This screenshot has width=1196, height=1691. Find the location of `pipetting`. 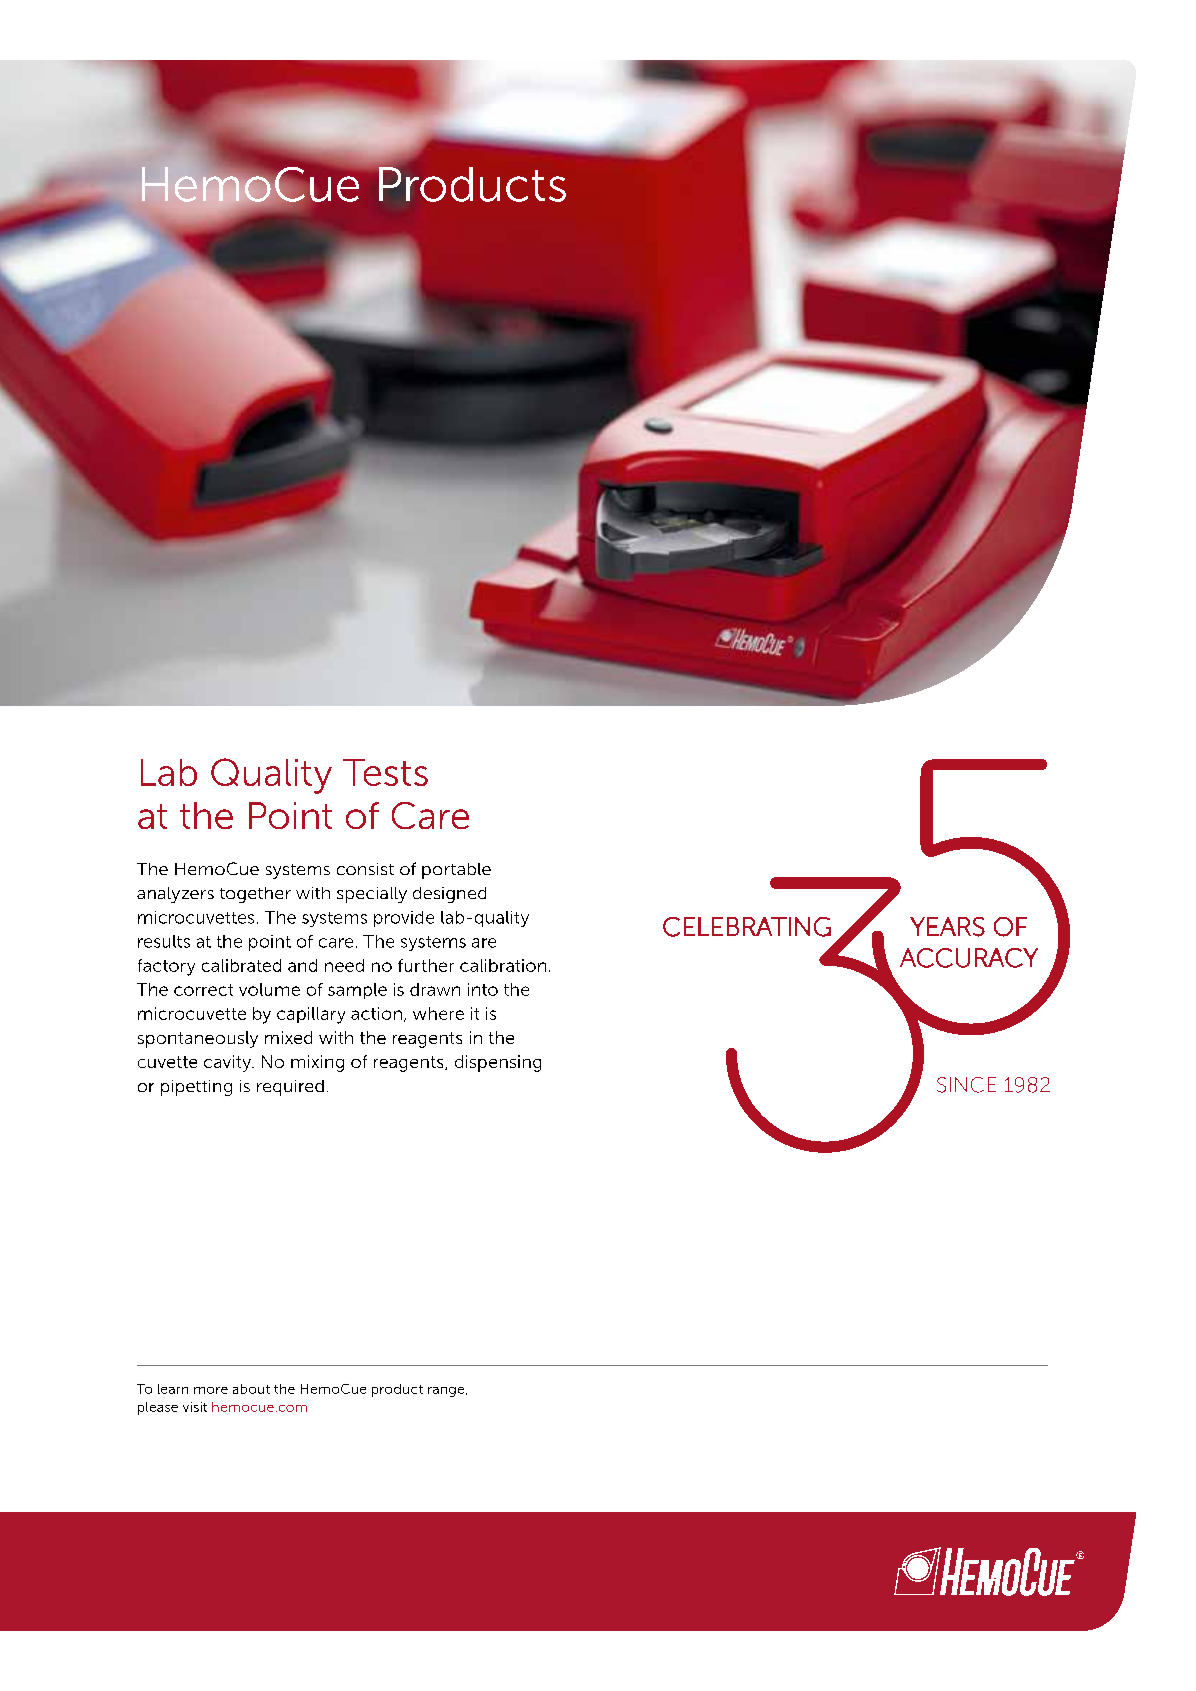

pipetting is located at coordinates (196, 1088).
